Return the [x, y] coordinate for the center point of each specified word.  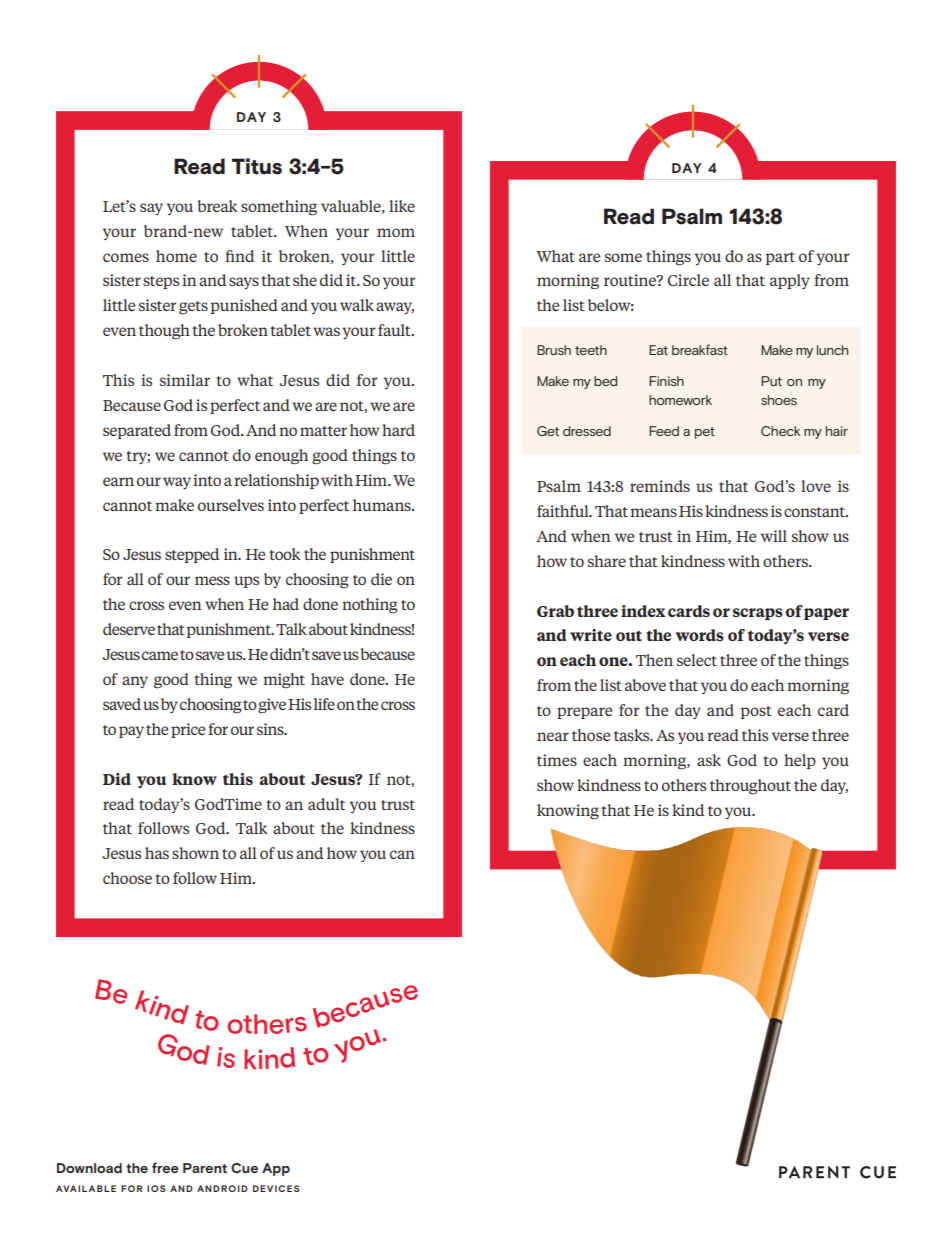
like [402, 206]
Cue [244, 1168]
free [165, 1167]
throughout [750, 787]
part [780, 258]
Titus [257, 166]
